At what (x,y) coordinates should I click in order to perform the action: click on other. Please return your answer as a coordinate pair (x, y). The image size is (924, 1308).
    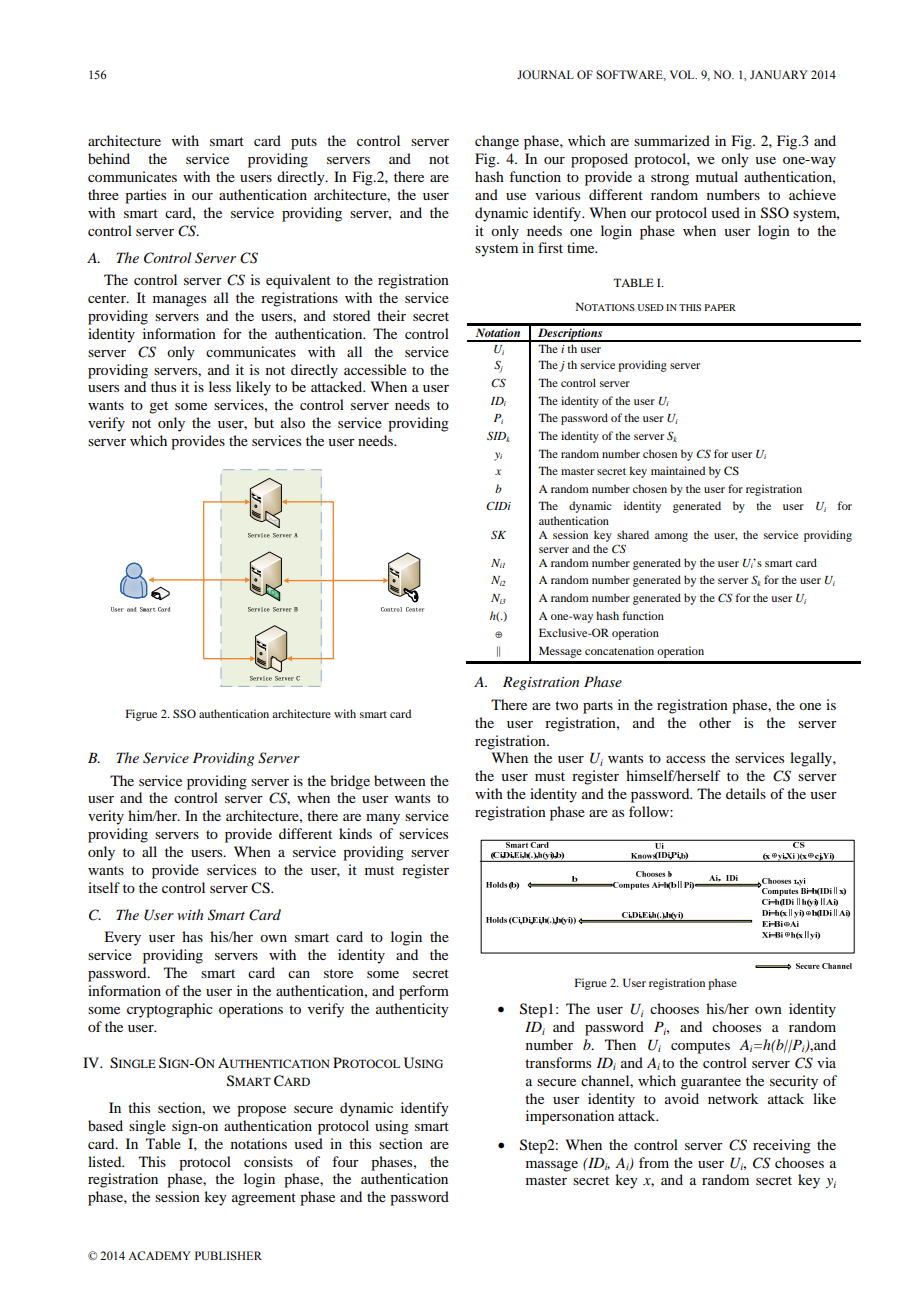
    Looking at the image, I should click on (715, 722).
